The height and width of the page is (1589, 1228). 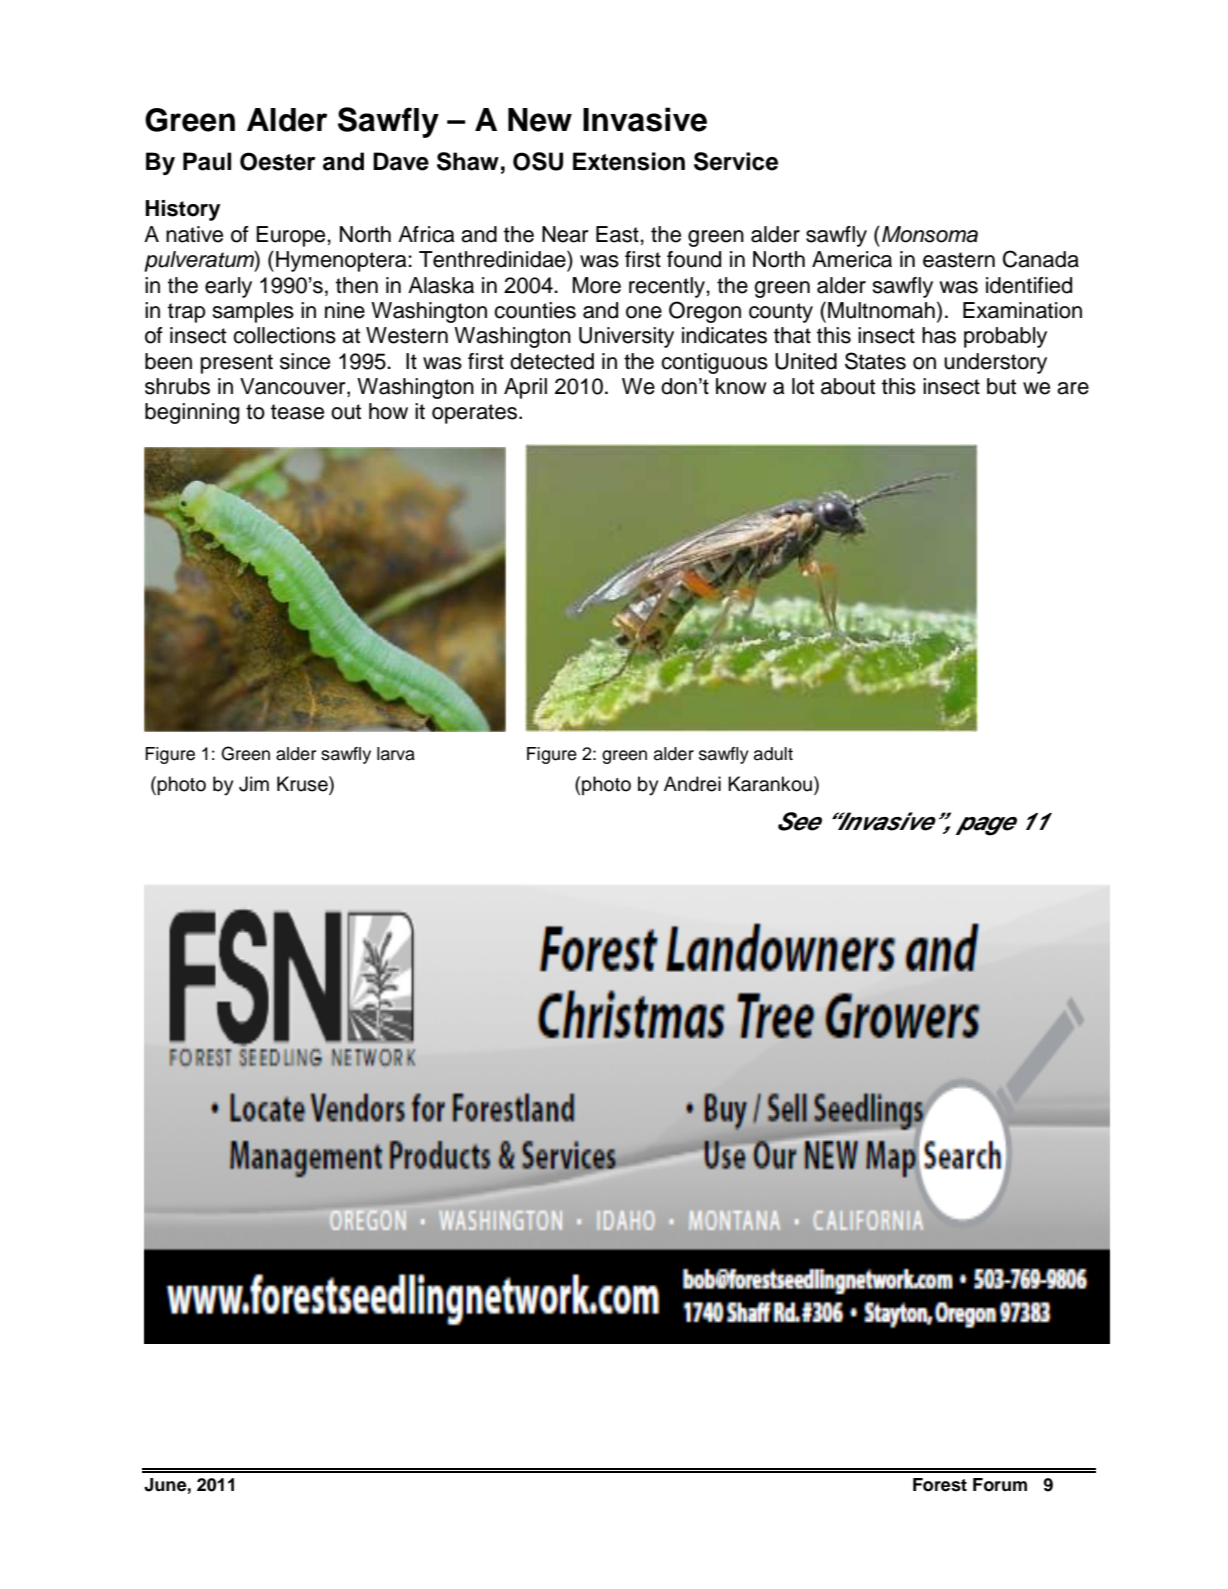 What do you see at coordinates (1001, 386) in the page?
I see `but` at bounding box center [1001, 386].
